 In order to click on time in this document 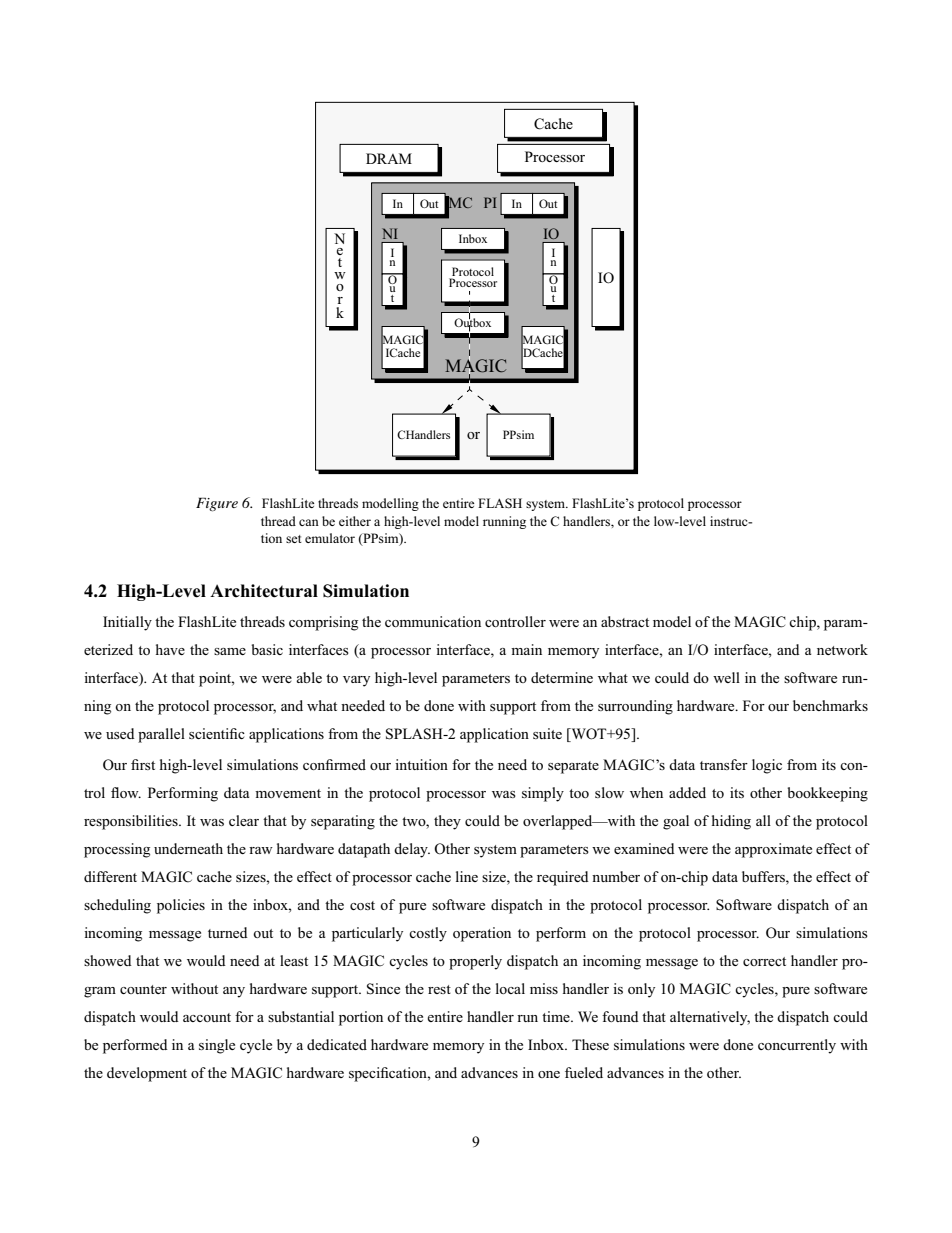, I will do `click(557, 1016)`.
